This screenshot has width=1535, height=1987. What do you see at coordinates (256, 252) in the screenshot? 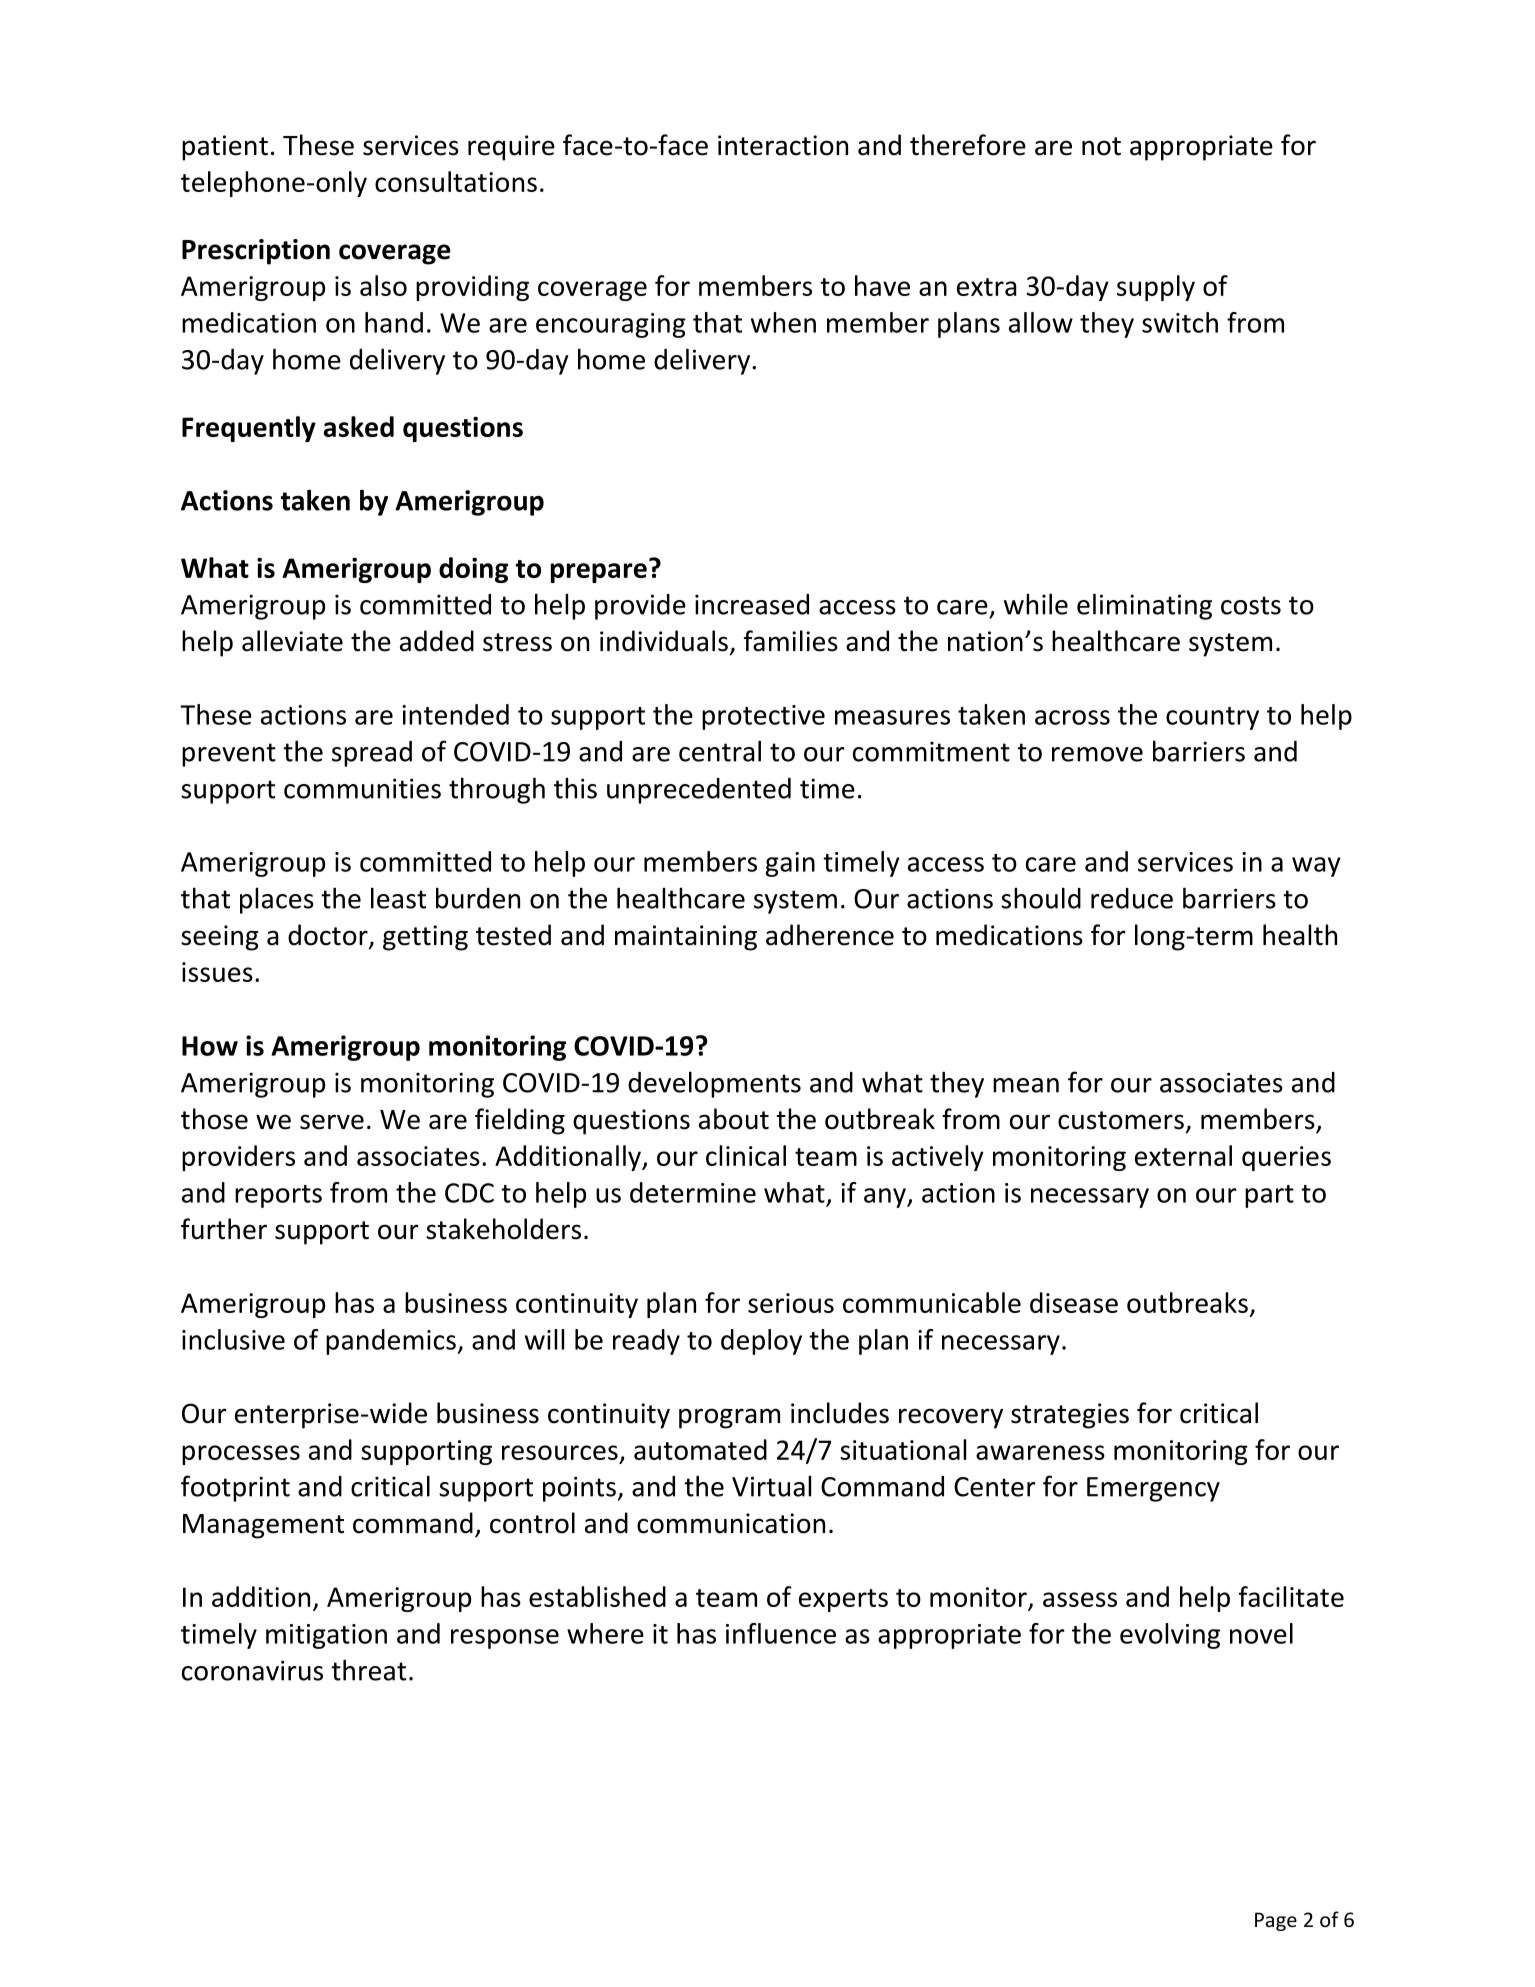
I see `Prescription` at bounding box center [256, 252].
